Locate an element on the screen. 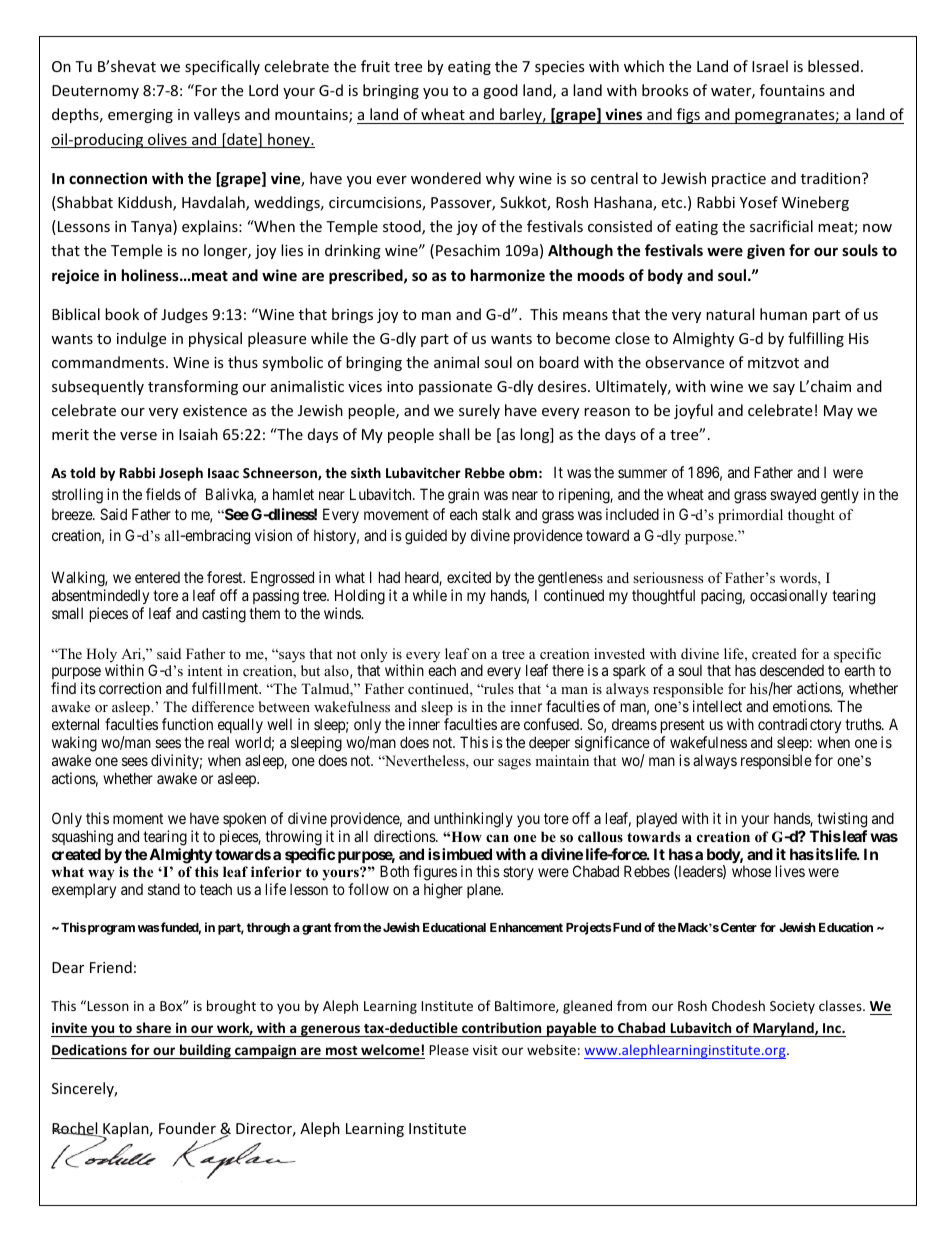 The width and height of the screenshot is (952, 1233). occasionally is located at coordinates (788, 596).
